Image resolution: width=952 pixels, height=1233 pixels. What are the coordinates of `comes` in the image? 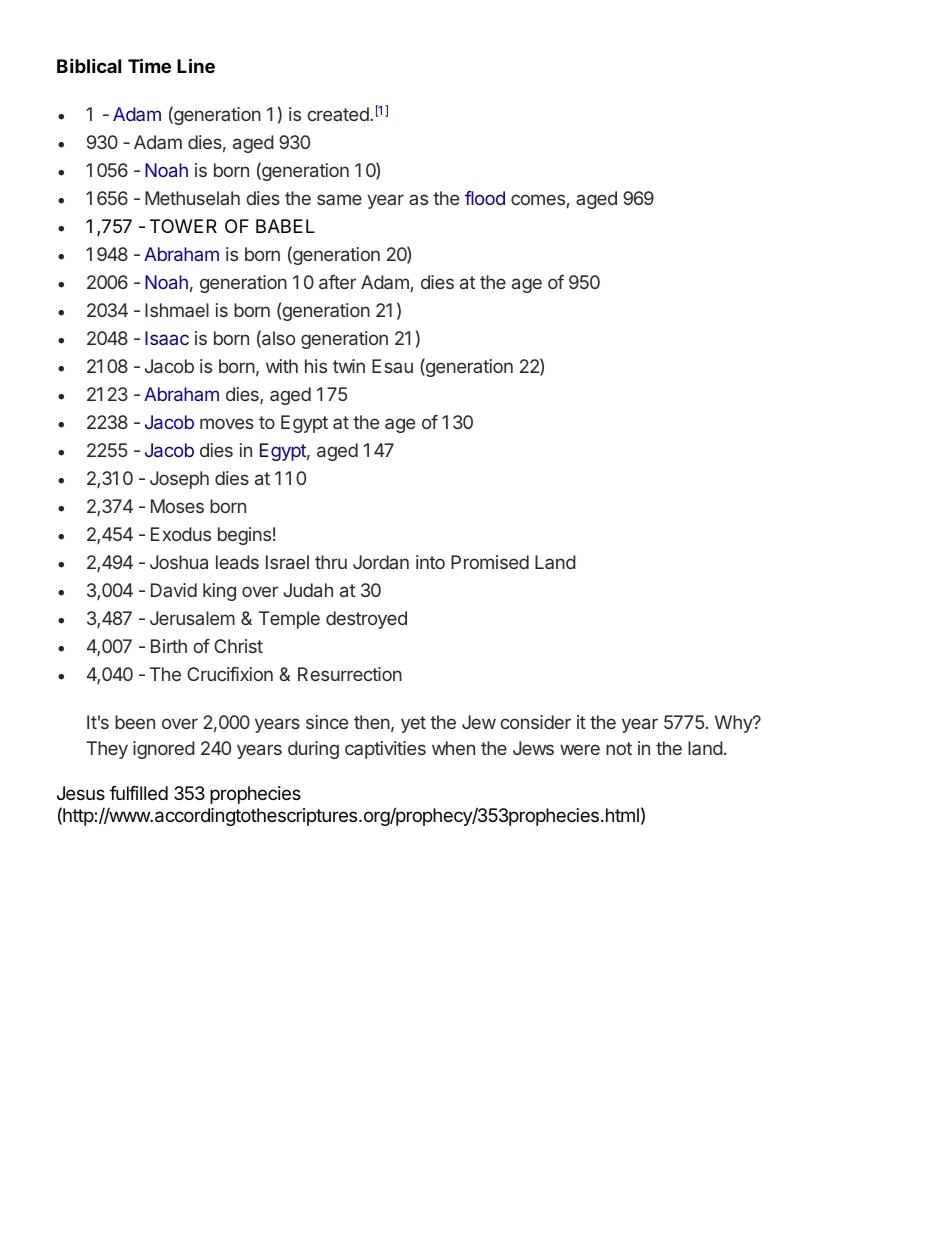 It's located at (538, 199).
